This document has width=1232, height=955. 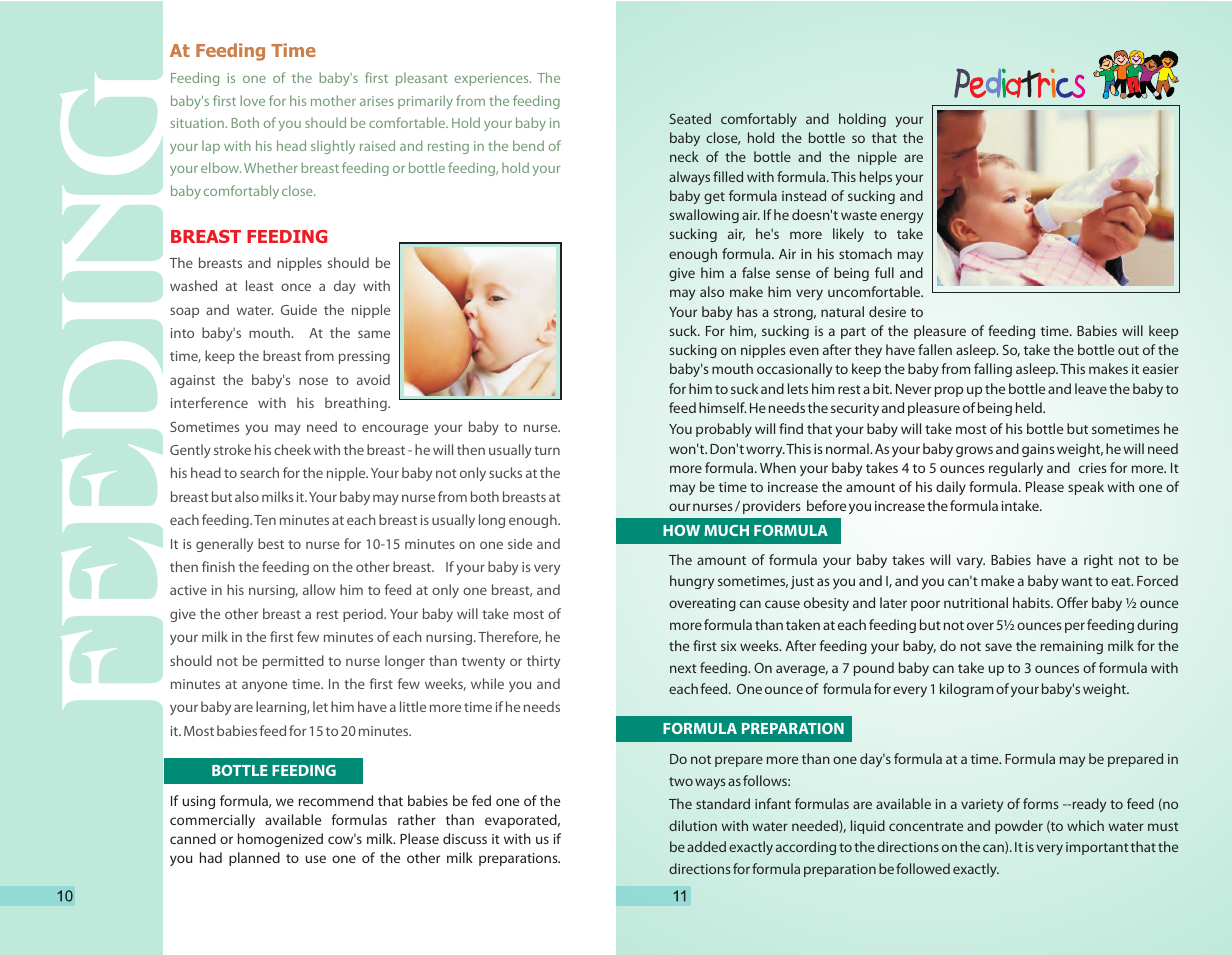 I want to click on When, so click(x=778, y=467).
